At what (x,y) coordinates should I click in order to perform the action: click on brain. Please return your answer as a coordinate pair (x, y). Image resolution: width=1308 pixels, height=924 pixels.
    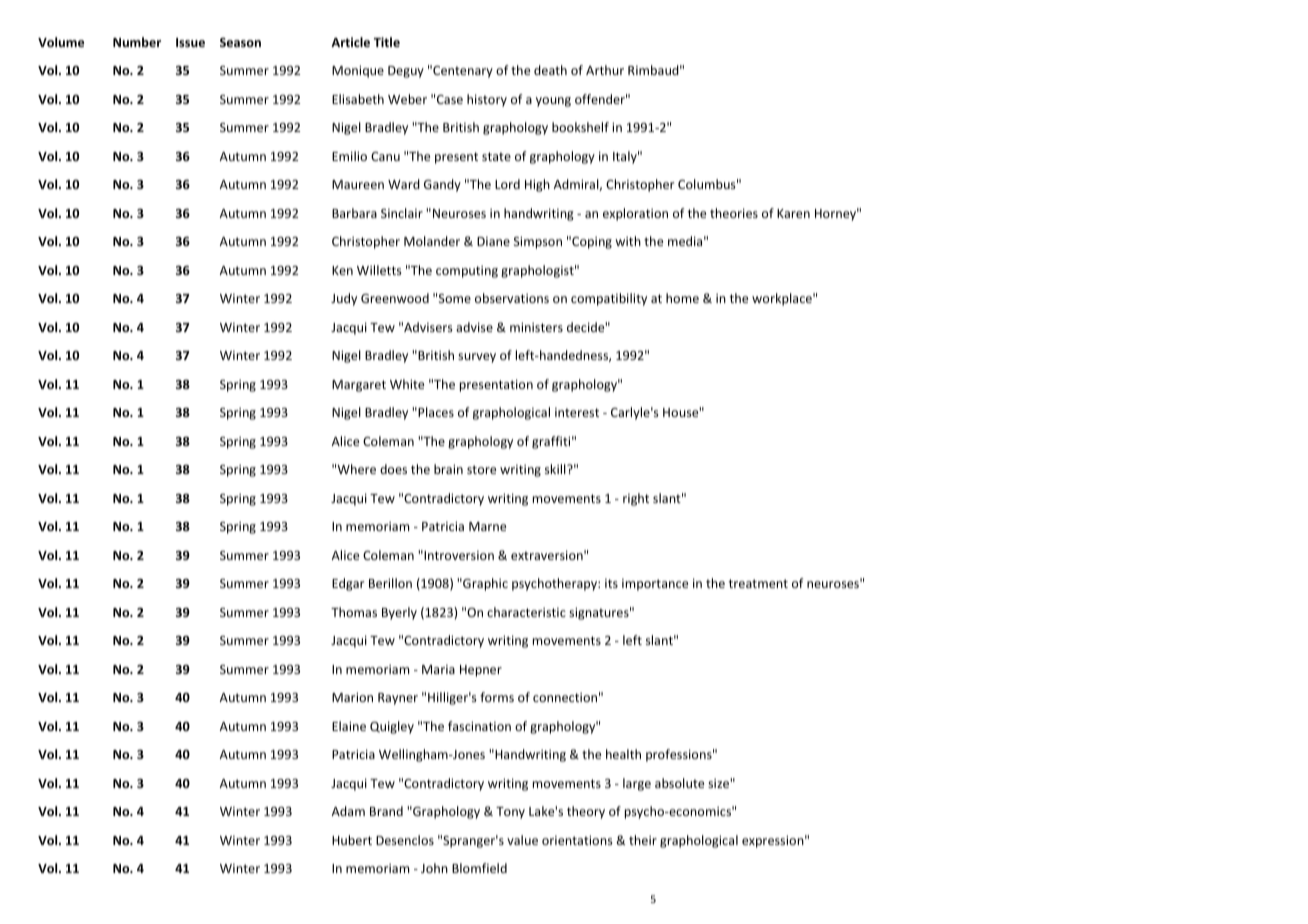
    Looking at the image, I should click on (448, 469).
